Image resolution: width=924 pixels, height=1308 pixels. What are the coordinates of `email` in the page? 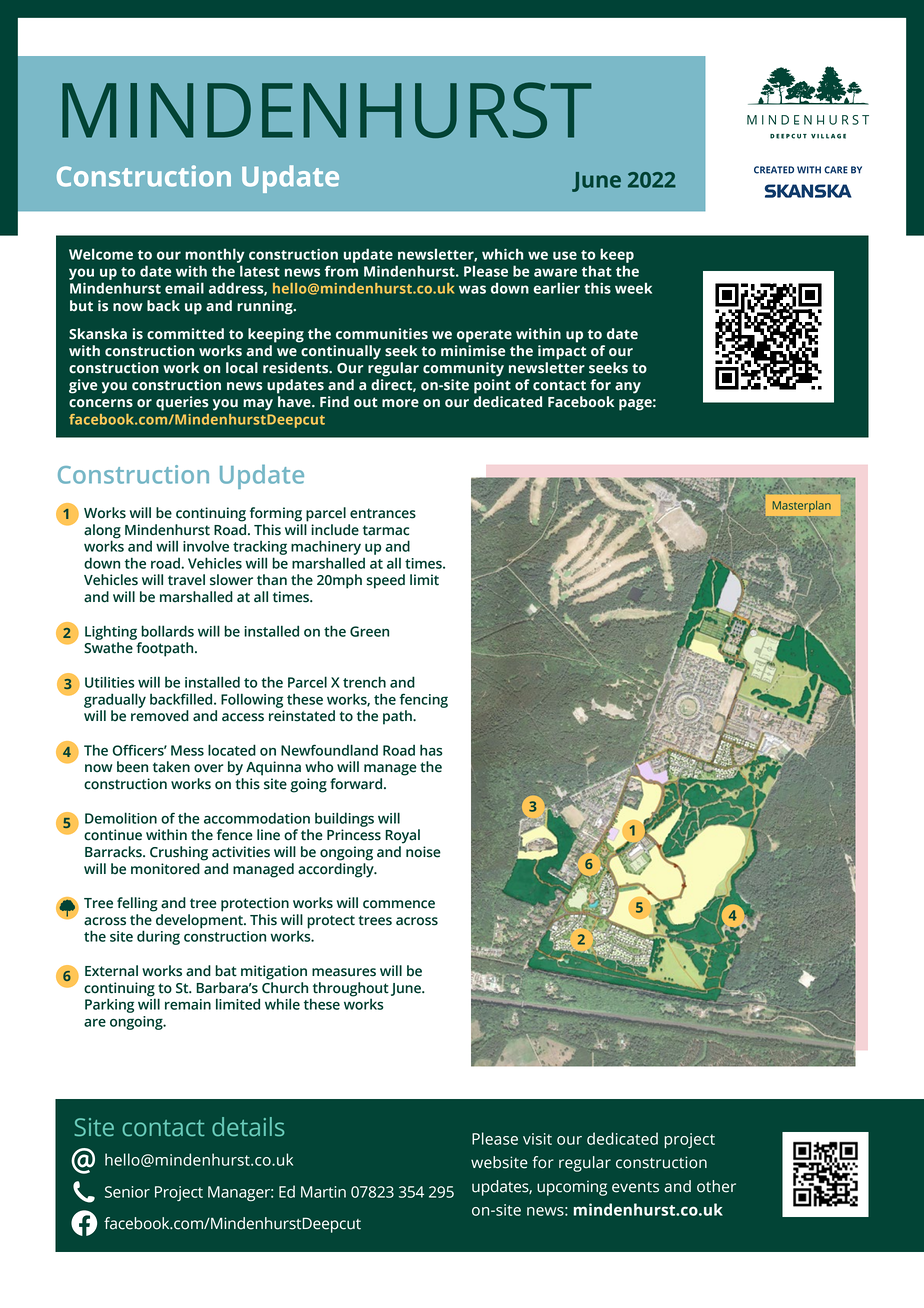 It's located at (184, 288).
